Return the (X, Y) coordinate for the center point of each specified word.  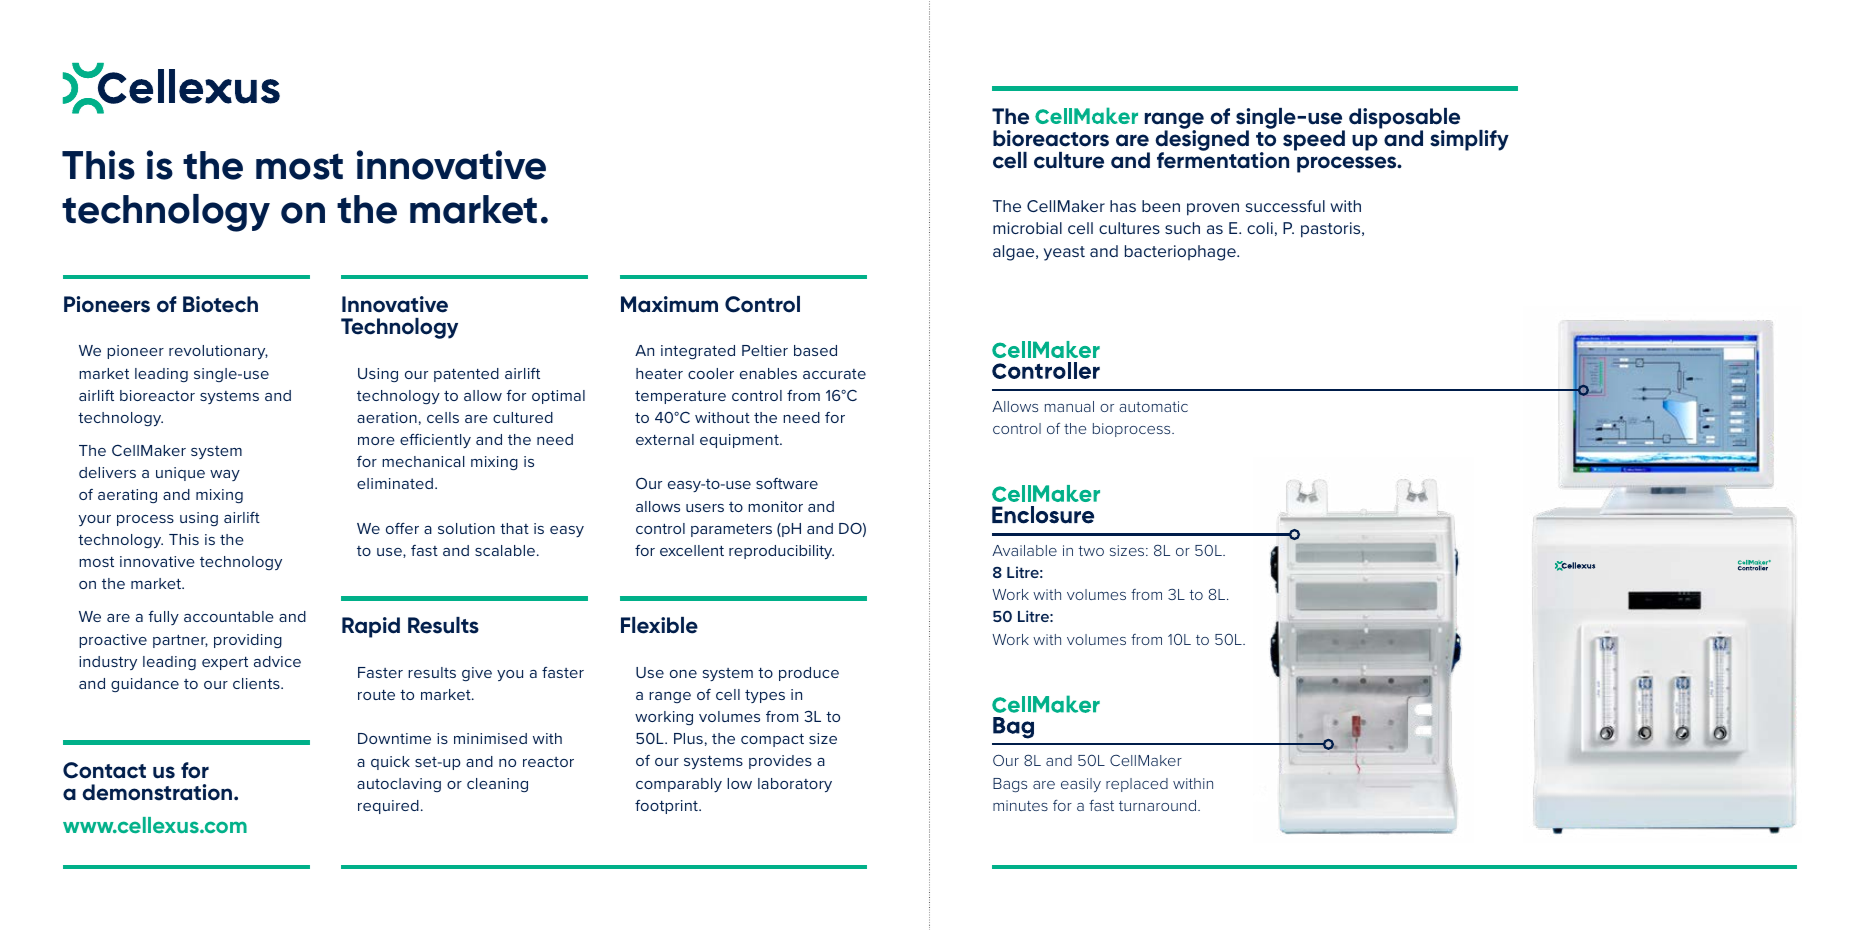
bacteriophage (1181, 253)
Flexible (659, 625)
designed (1202, 140)
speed (1314, 140)
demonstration (158, 792)
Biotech (220, 304)
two (1091, 551)
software (787, 483)
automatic (1153, 406)
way (225, 475)
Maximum (669, 304)
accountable (229, 616)
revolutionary (218, 352)
